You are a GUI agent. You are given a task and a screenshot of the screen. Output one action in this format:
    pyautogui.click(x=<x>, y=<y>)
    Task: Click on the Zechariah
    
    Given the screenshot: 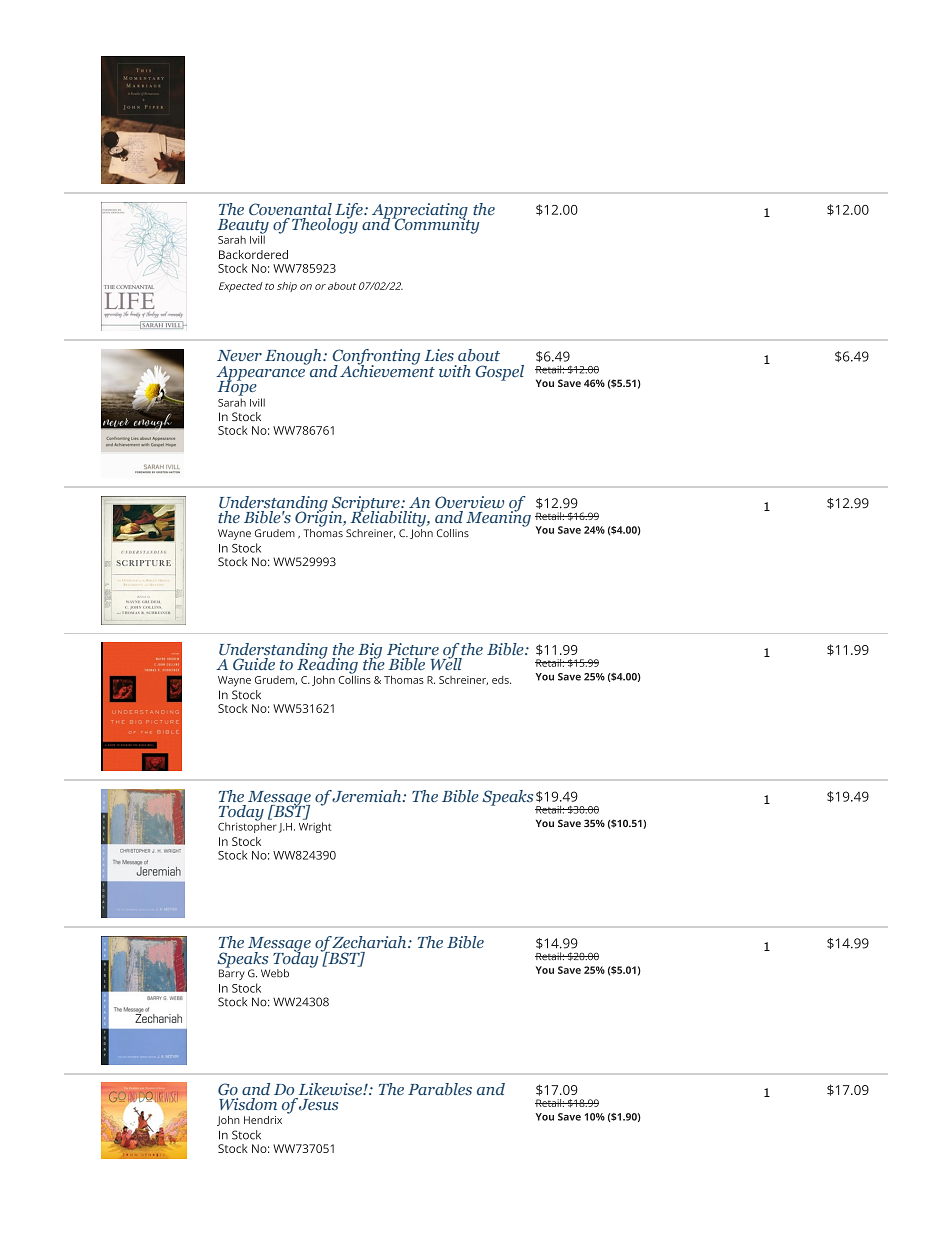 What is the action you would take?
    pyautogui.click(x=370, y=942)
